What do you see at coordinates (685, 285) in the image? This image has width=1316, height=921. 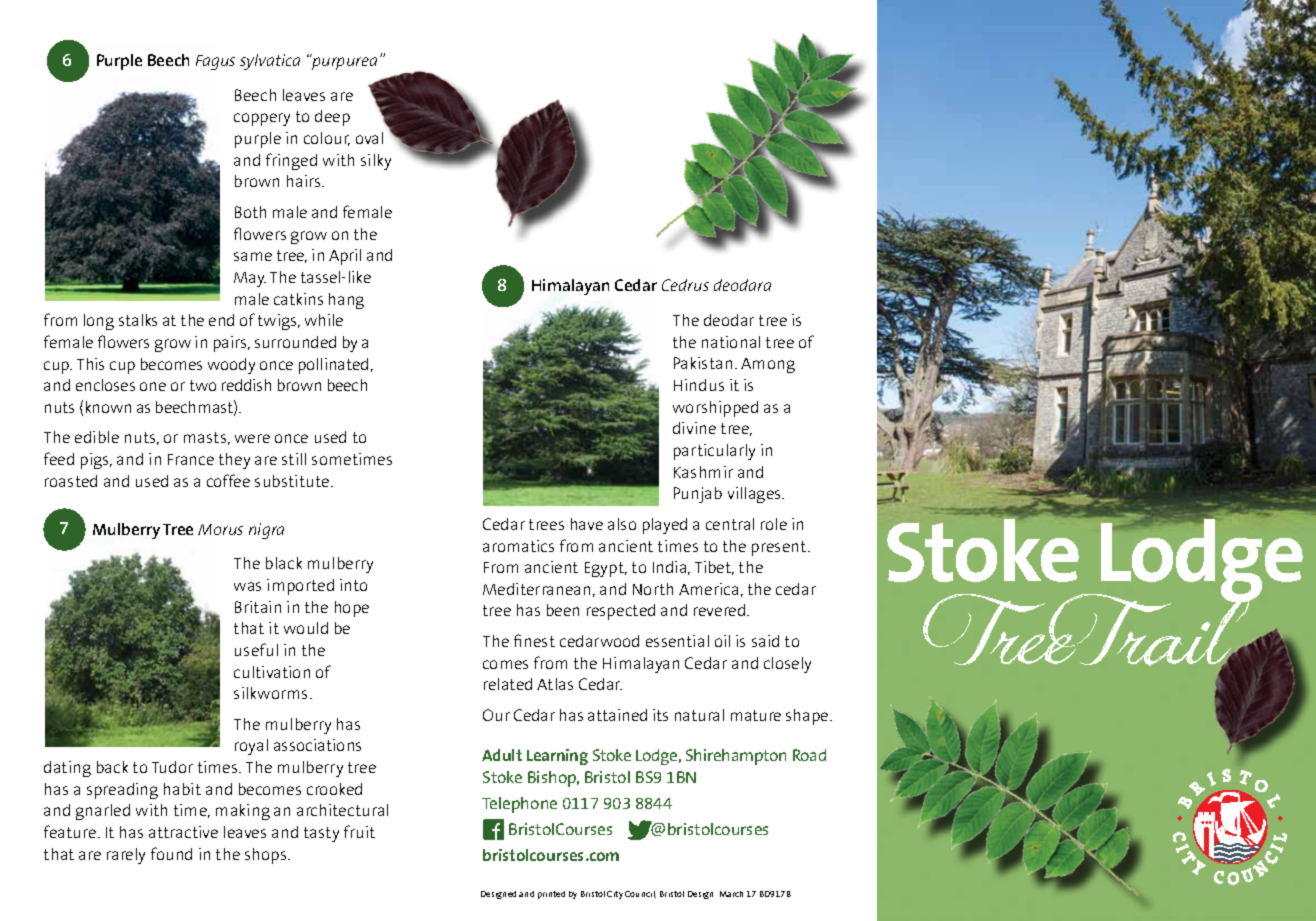 I see `Cedrus` at bounding box center [685, 285].
